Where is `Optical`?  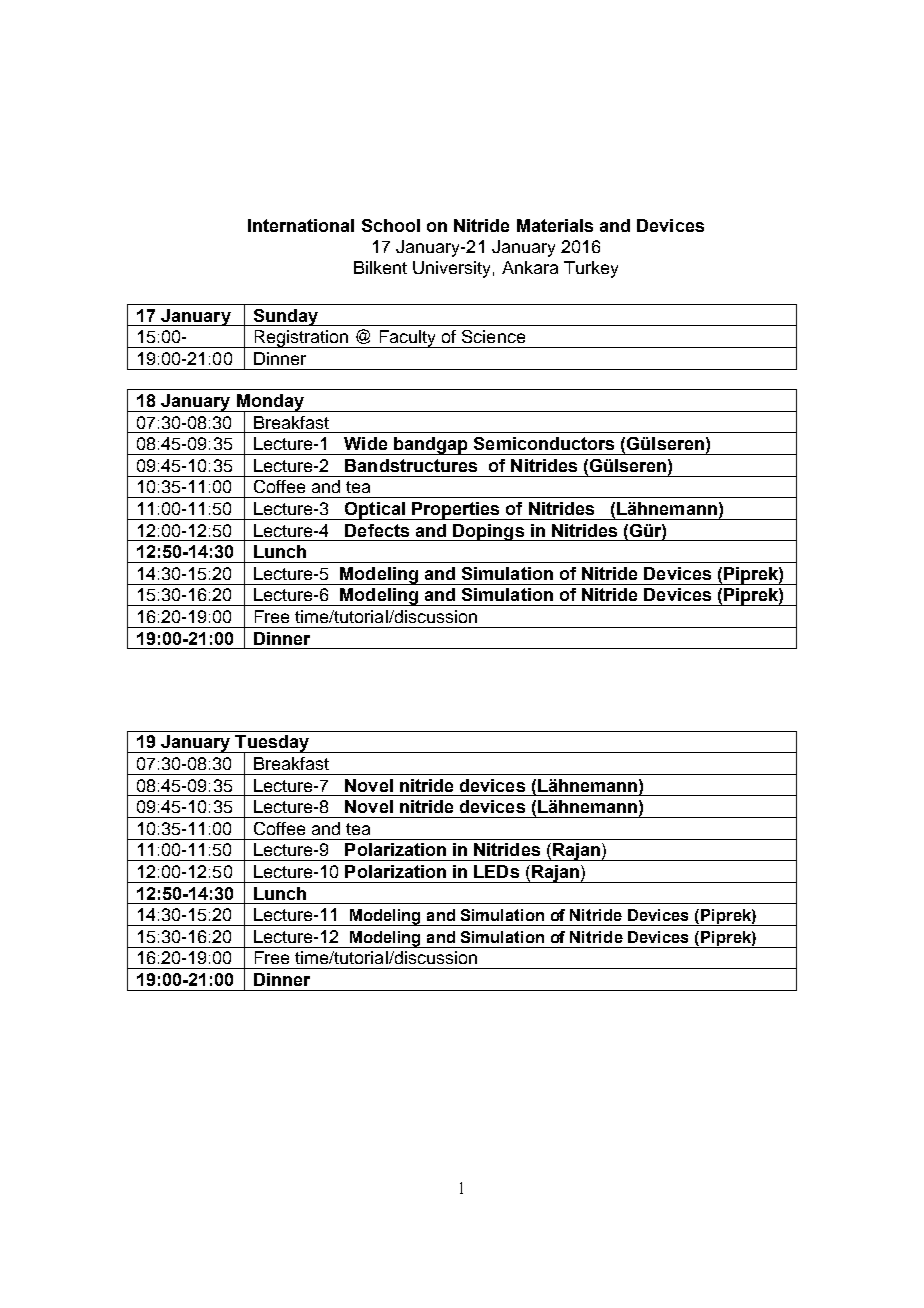 Optical is located at coordinates (375, 511).
